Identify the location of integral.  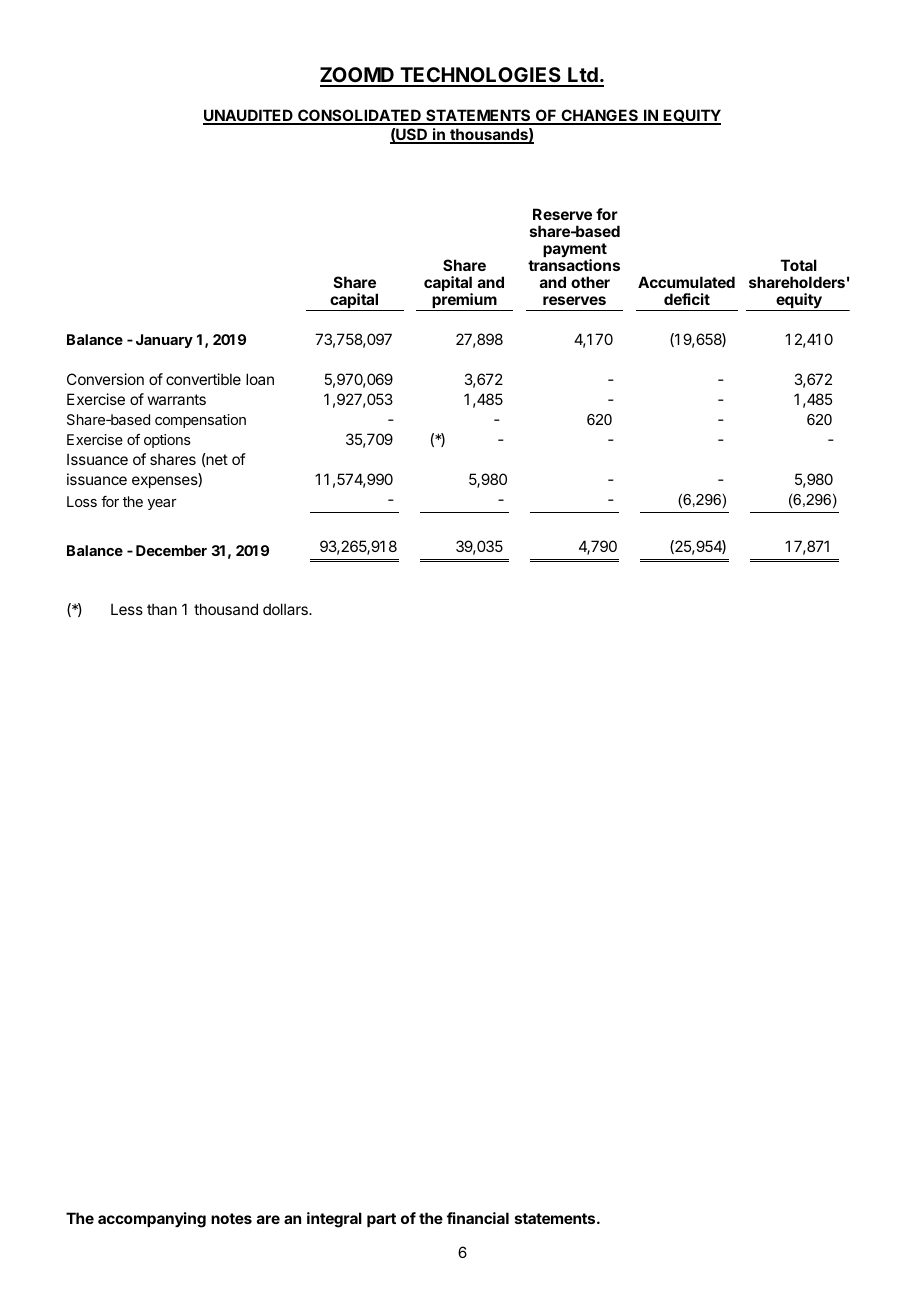
(334, 1220).
